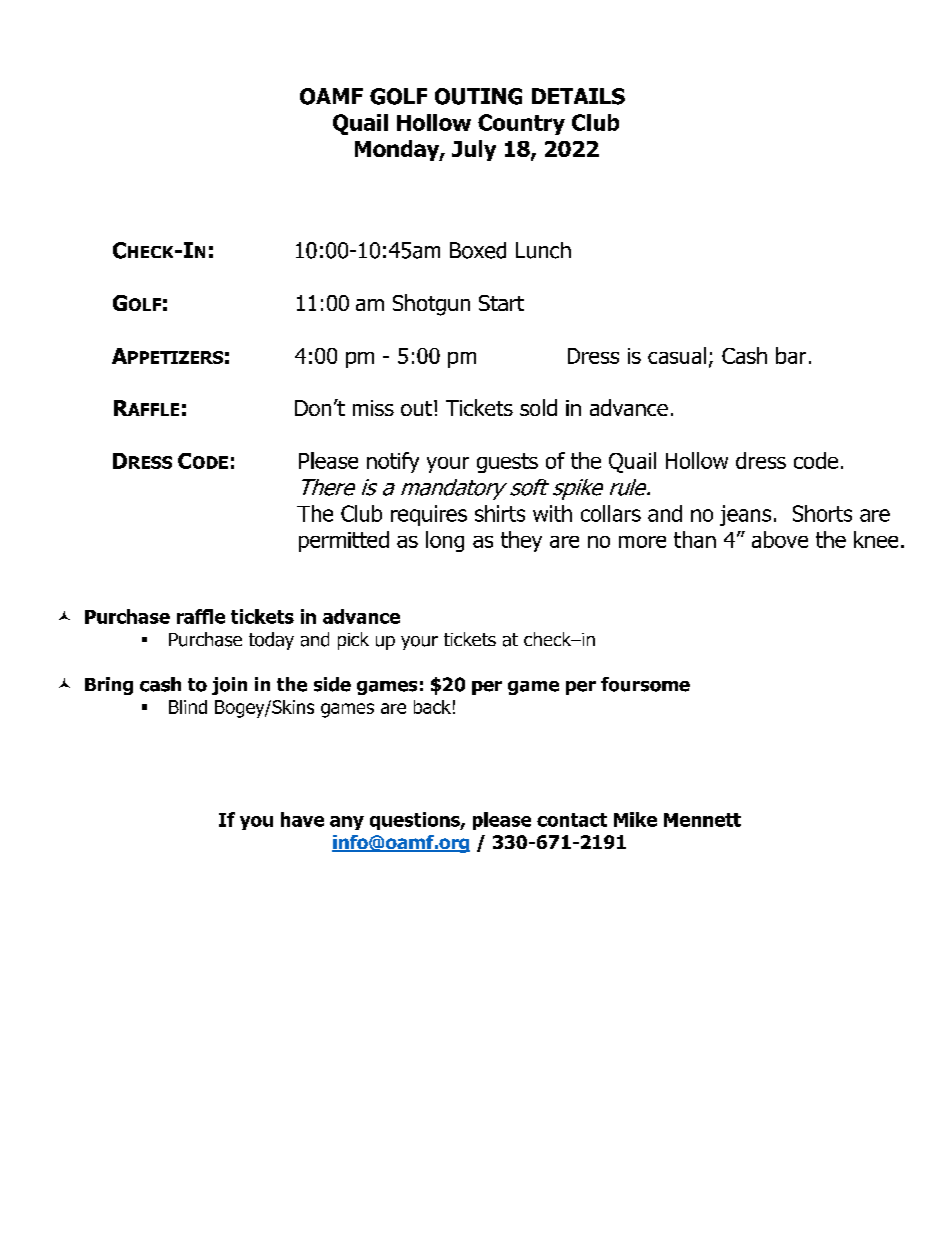 The width and height of the image is (952, 1233). I want to click on Shotgun, so click(431, 305).
